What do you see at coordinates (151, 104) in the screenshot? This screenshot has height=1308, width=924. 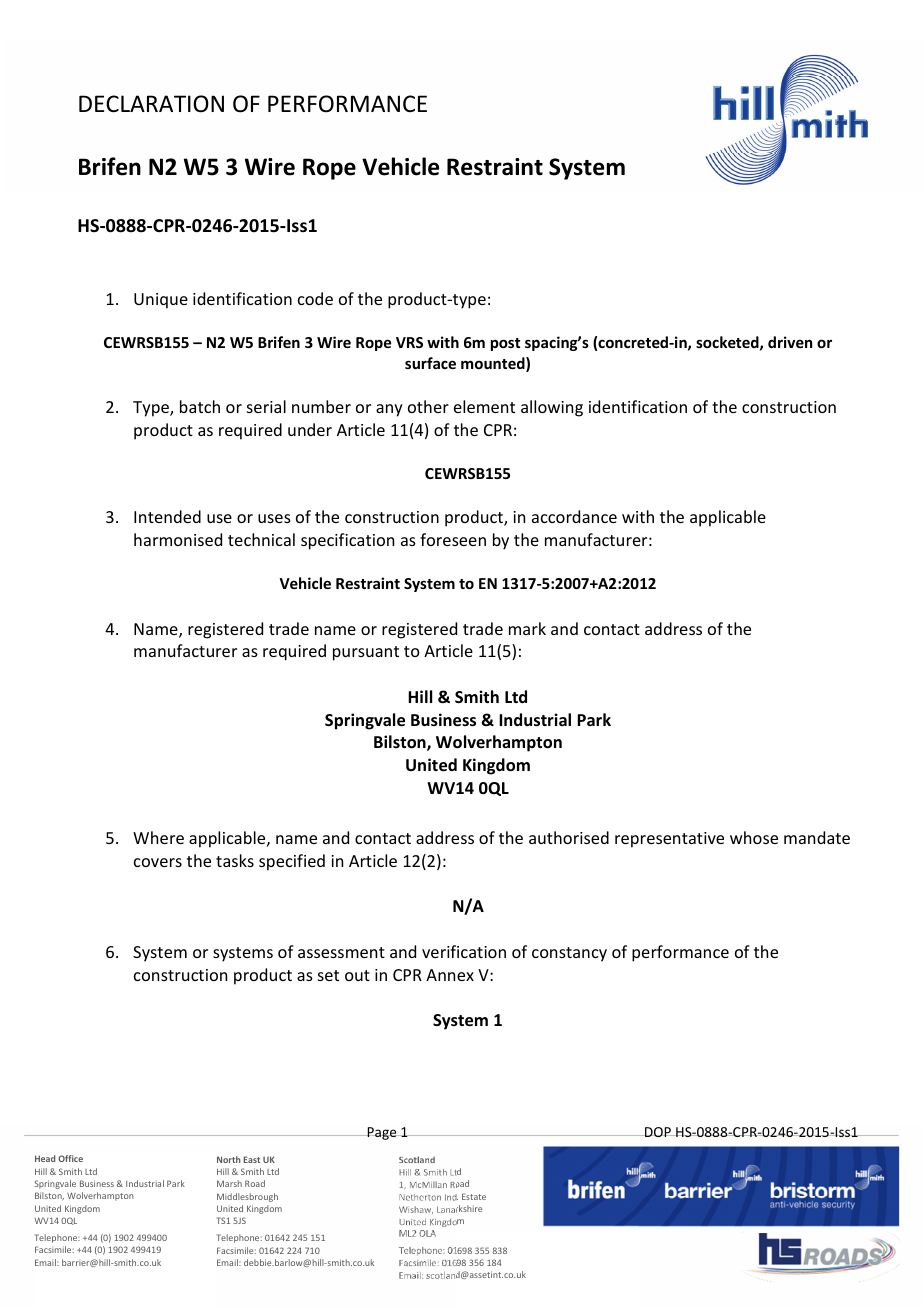 I see `DECLARATION` at bounding box center [151, 104].
